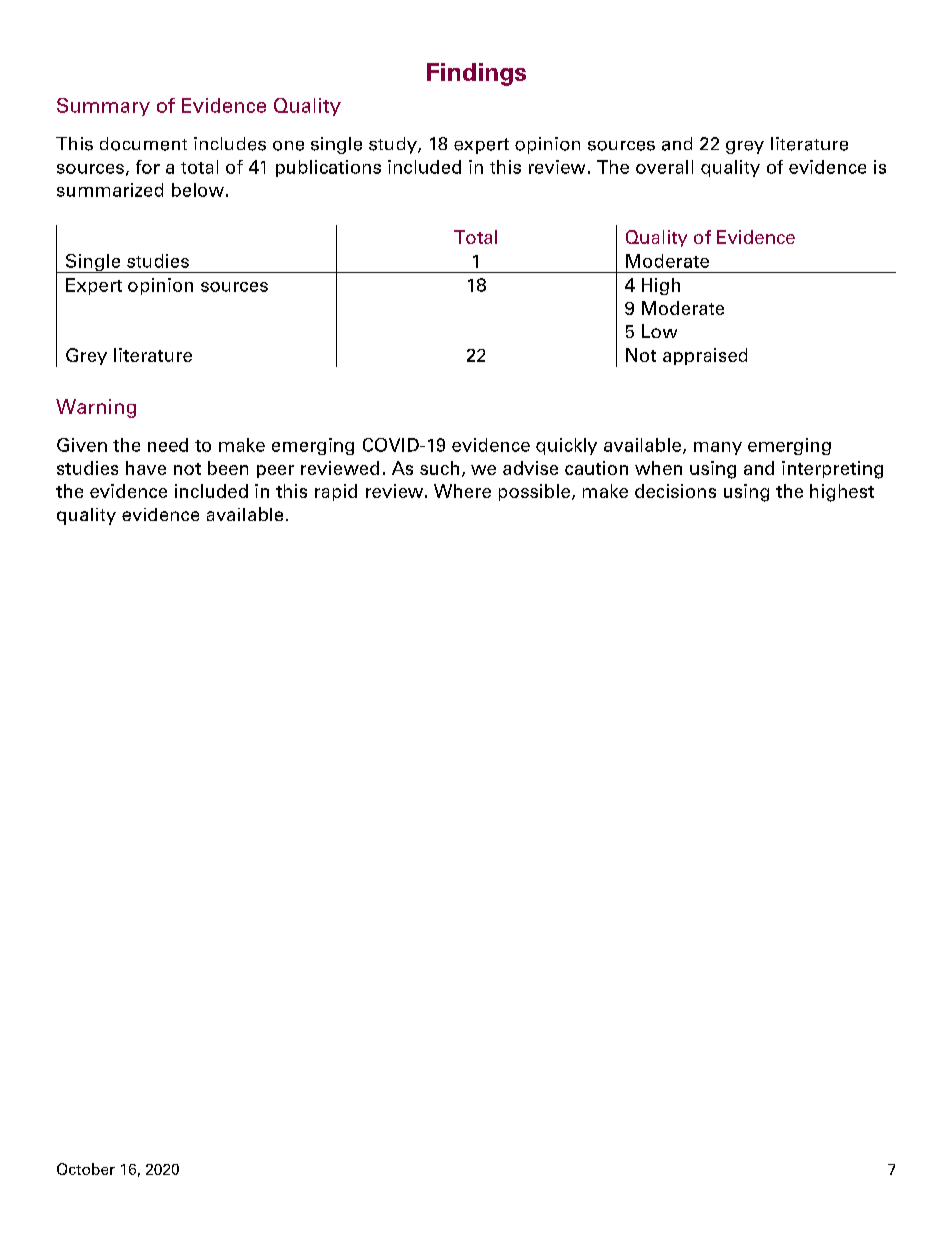 Image resolution: width=952 pixels, height=1233 pixels. Describe the element at coordinates (675, 491) in the screenshot. I see `decisions` at that location.
